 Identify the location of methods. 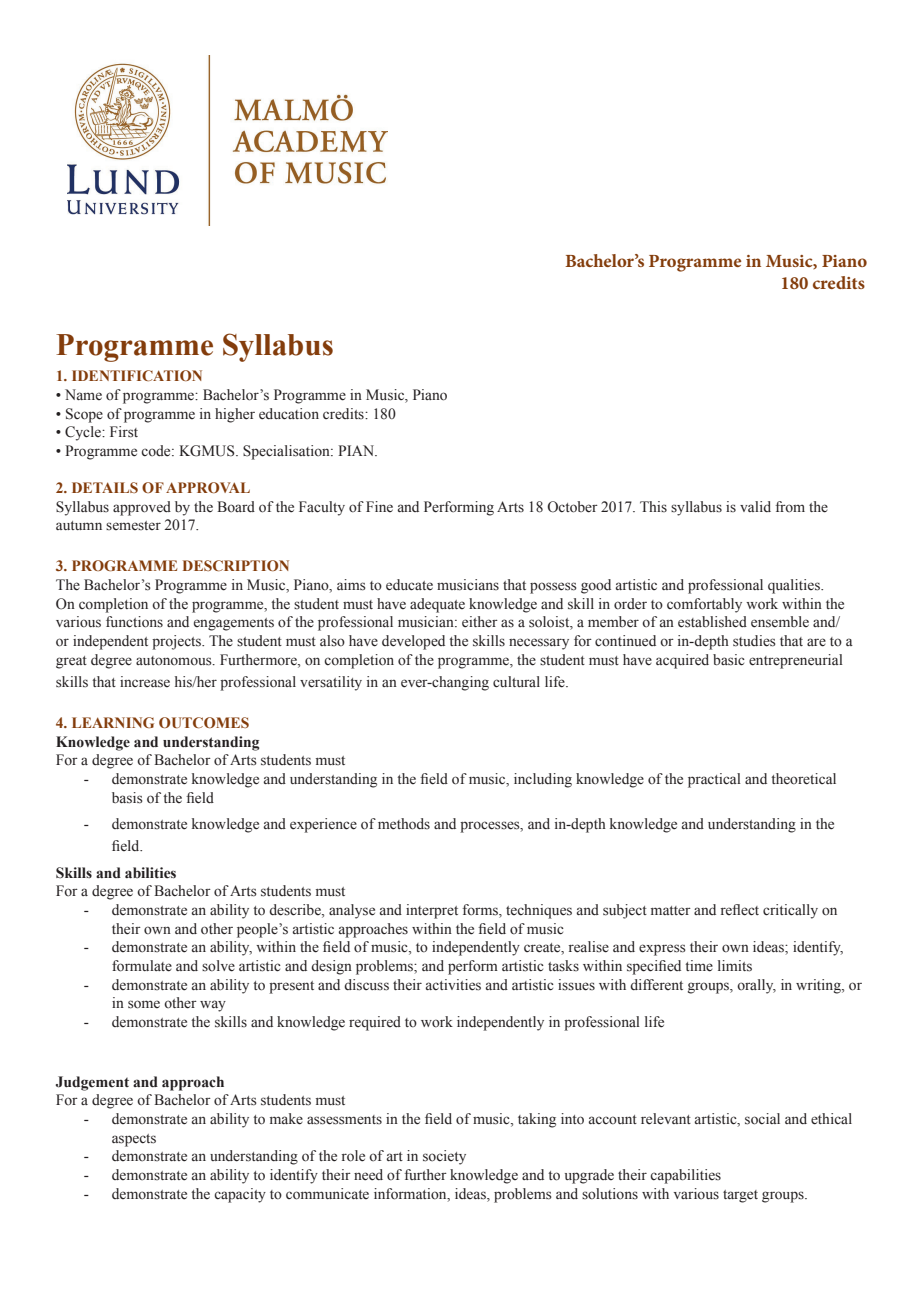
(404, 824).
